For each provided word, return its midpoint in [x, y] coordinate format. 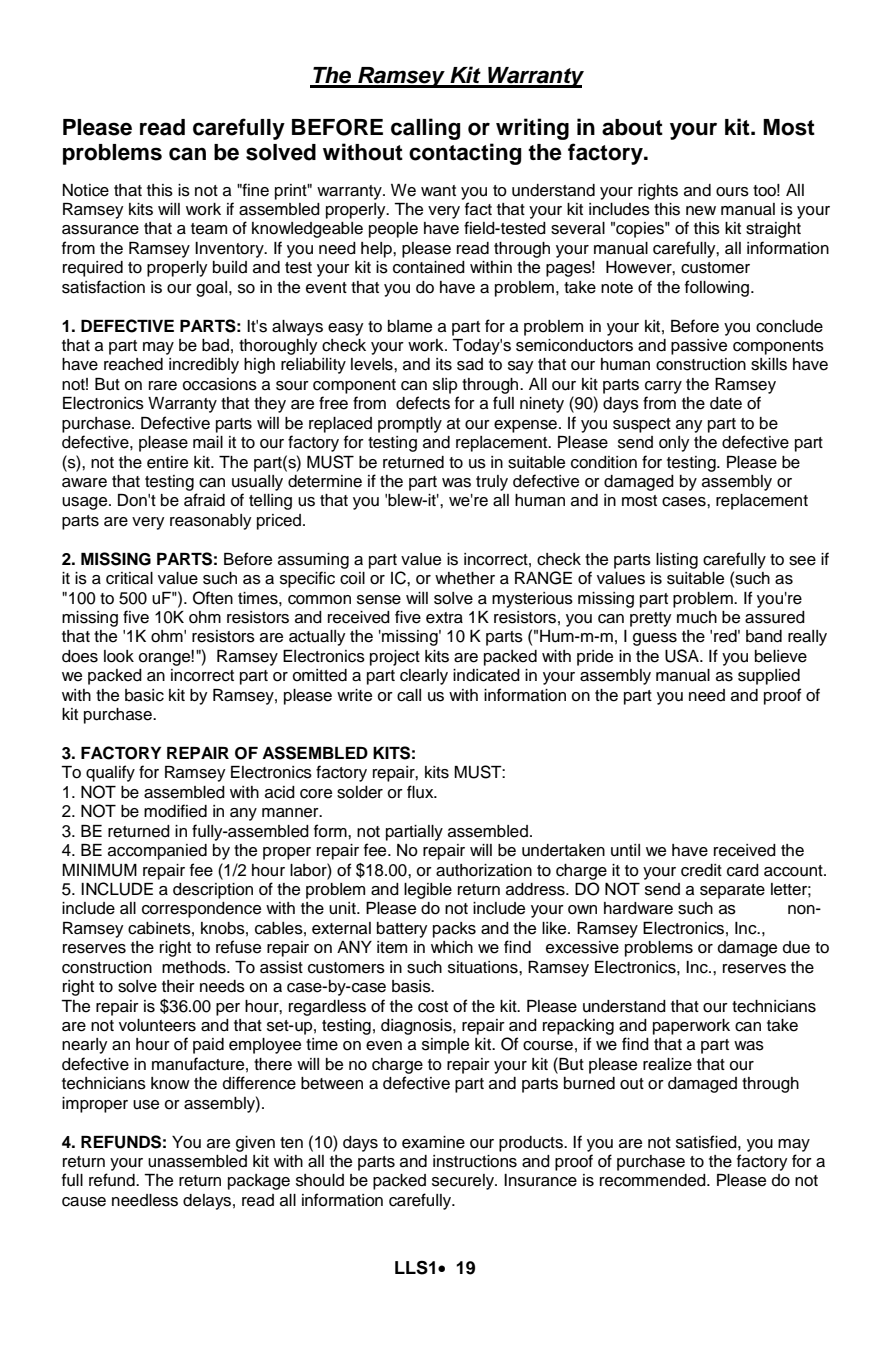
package [259, 1182]
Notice [86, 190]
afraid [204, 500]
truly [492, 483]
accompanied [157, 852]
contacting [465, 154]
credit [701, 870]
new [701, 211]
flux [421, 792]
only [674, 444]
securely [464, 1182]
